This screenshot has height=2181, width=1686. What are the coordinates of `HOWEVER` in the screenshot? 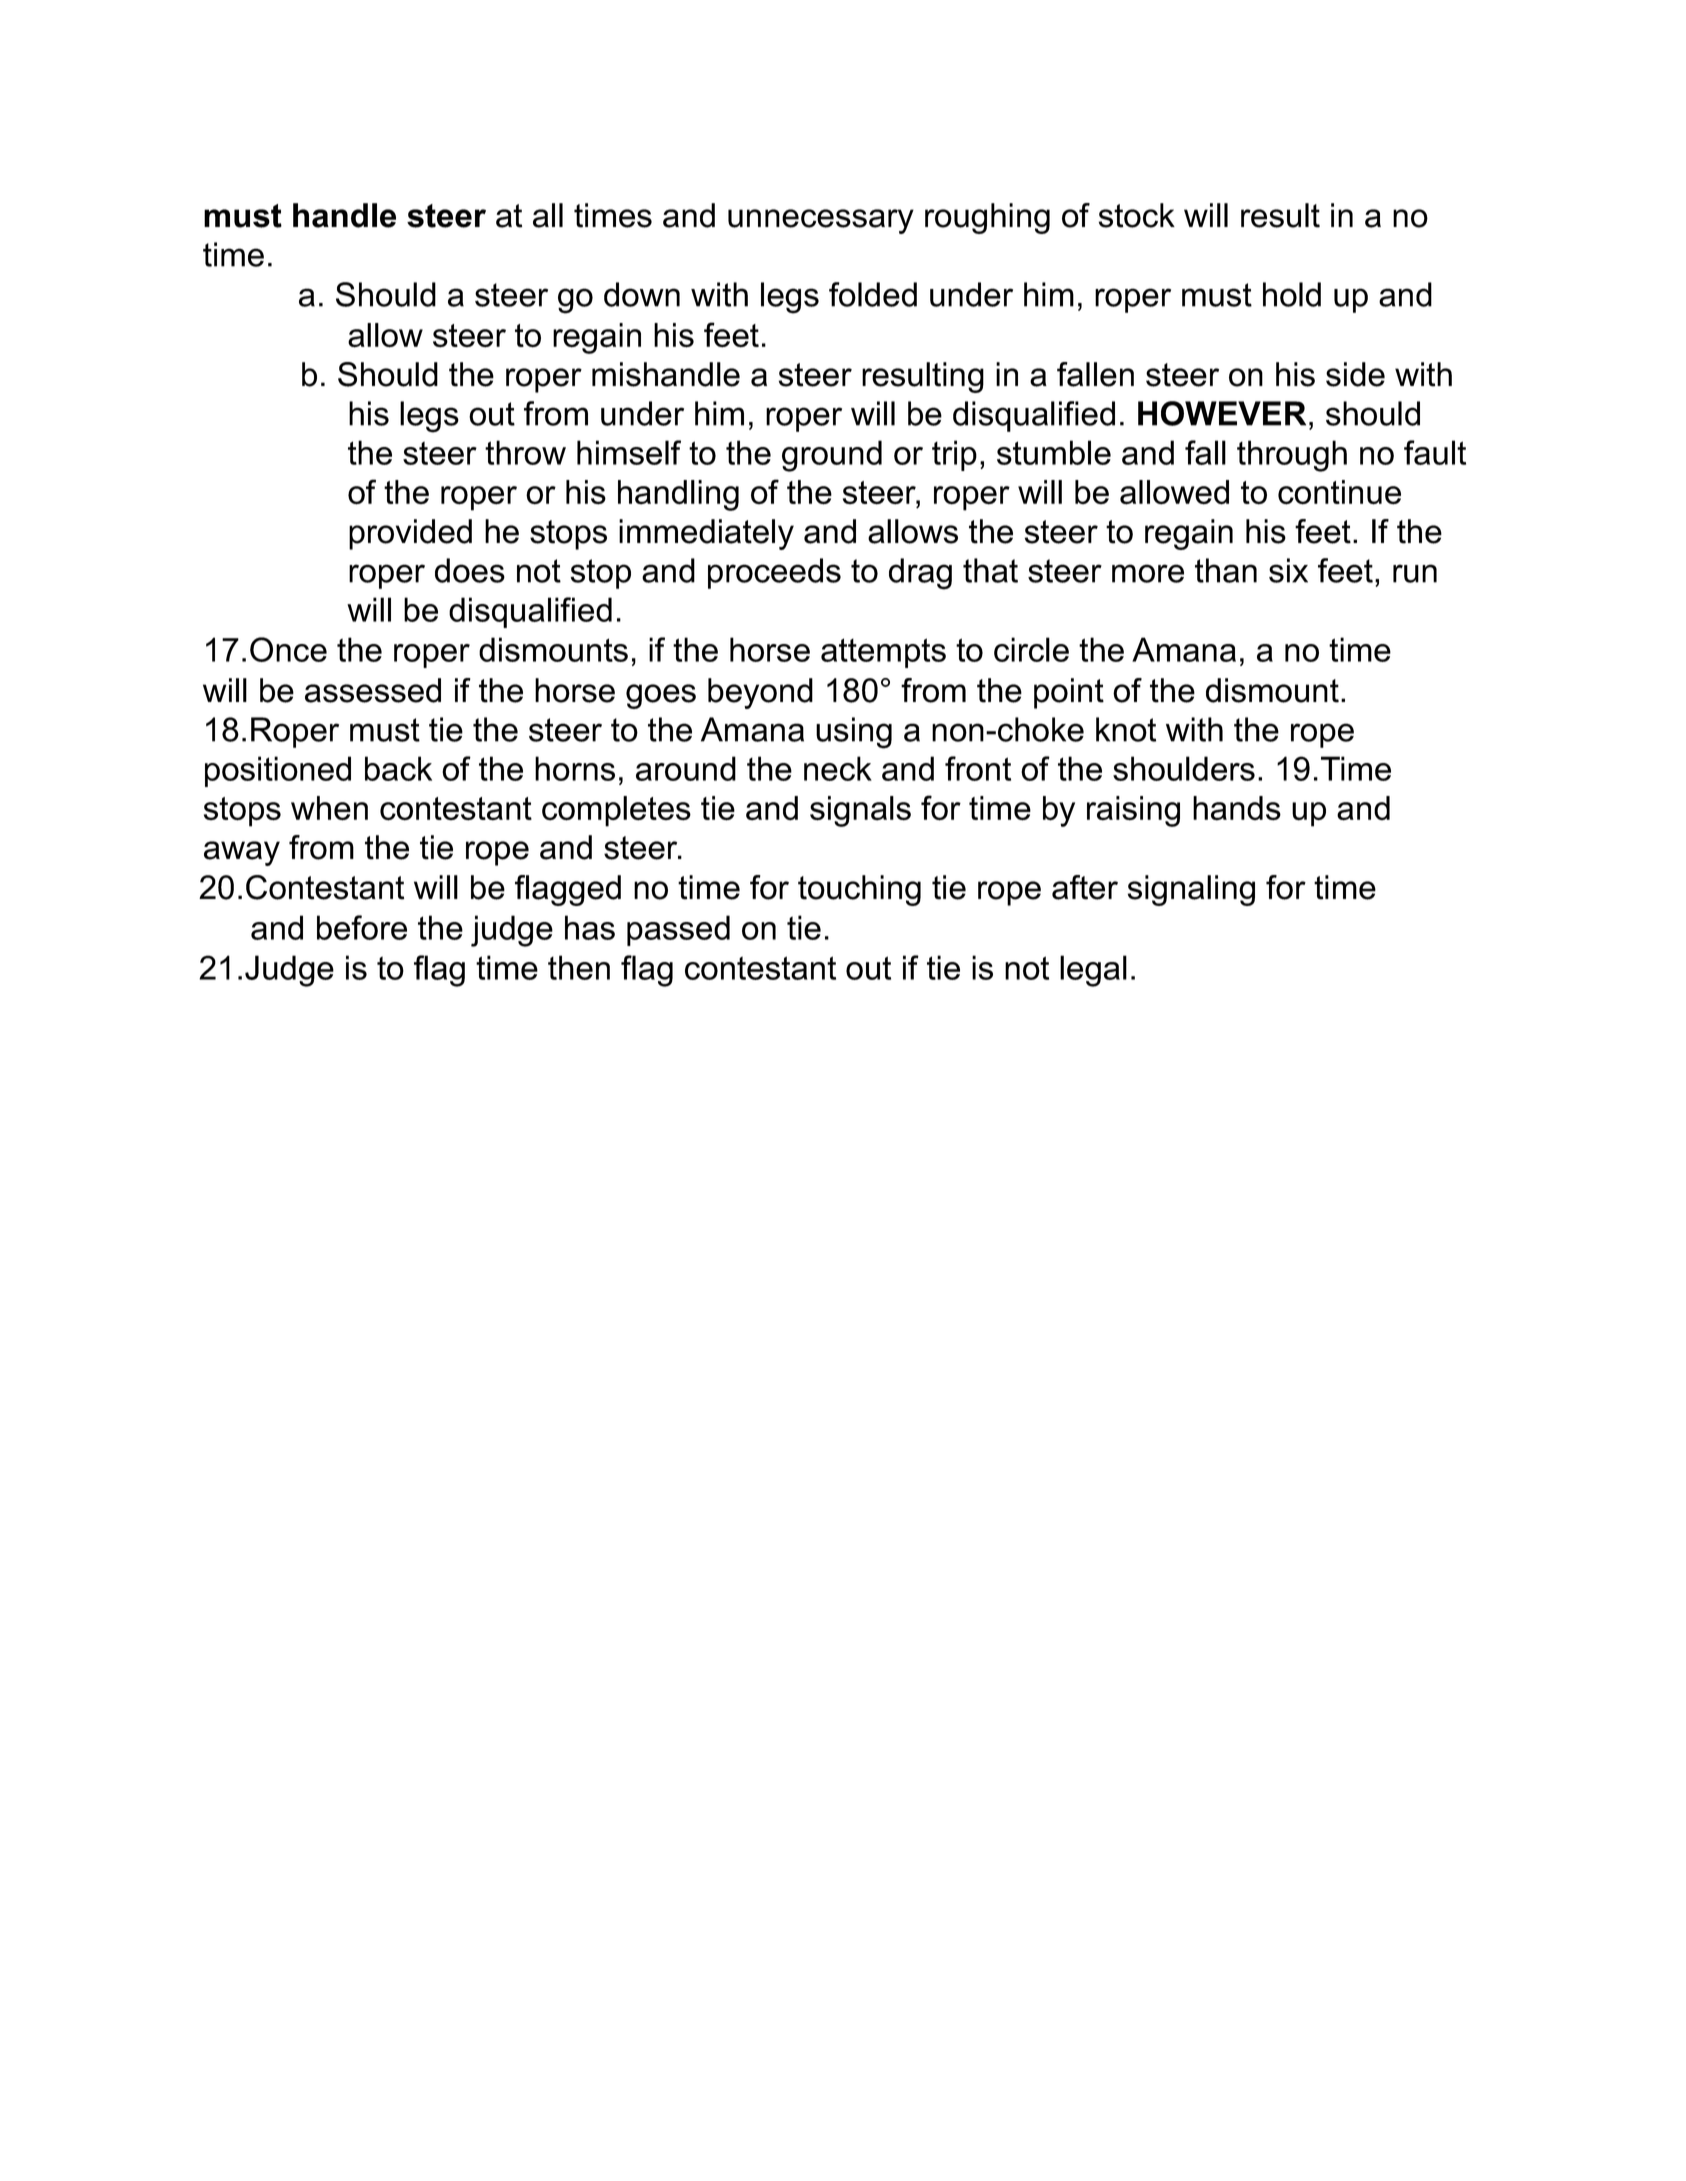 It's located at (1222, 413).
